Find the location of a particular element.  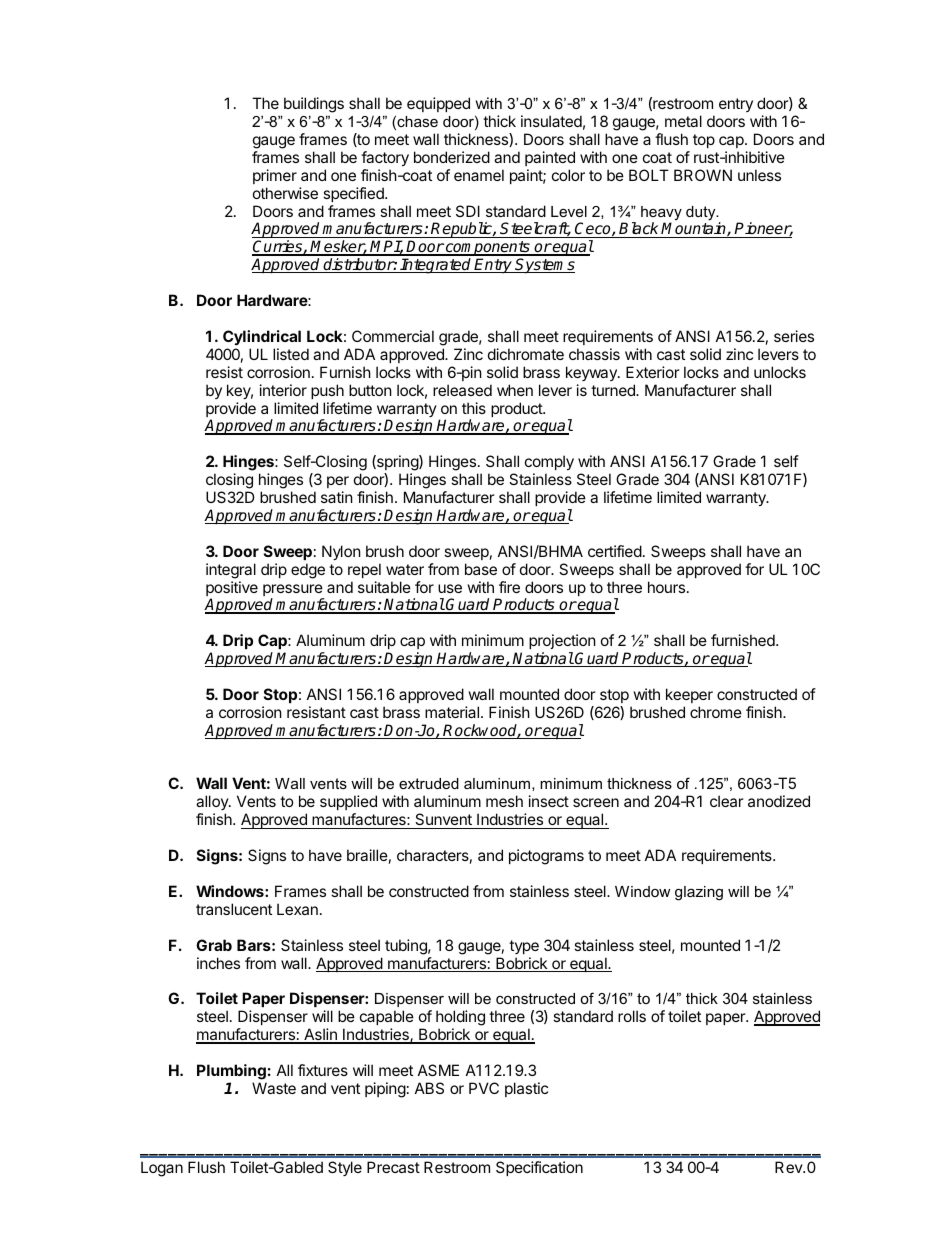

translucent is located at coordinates (234, 909).
